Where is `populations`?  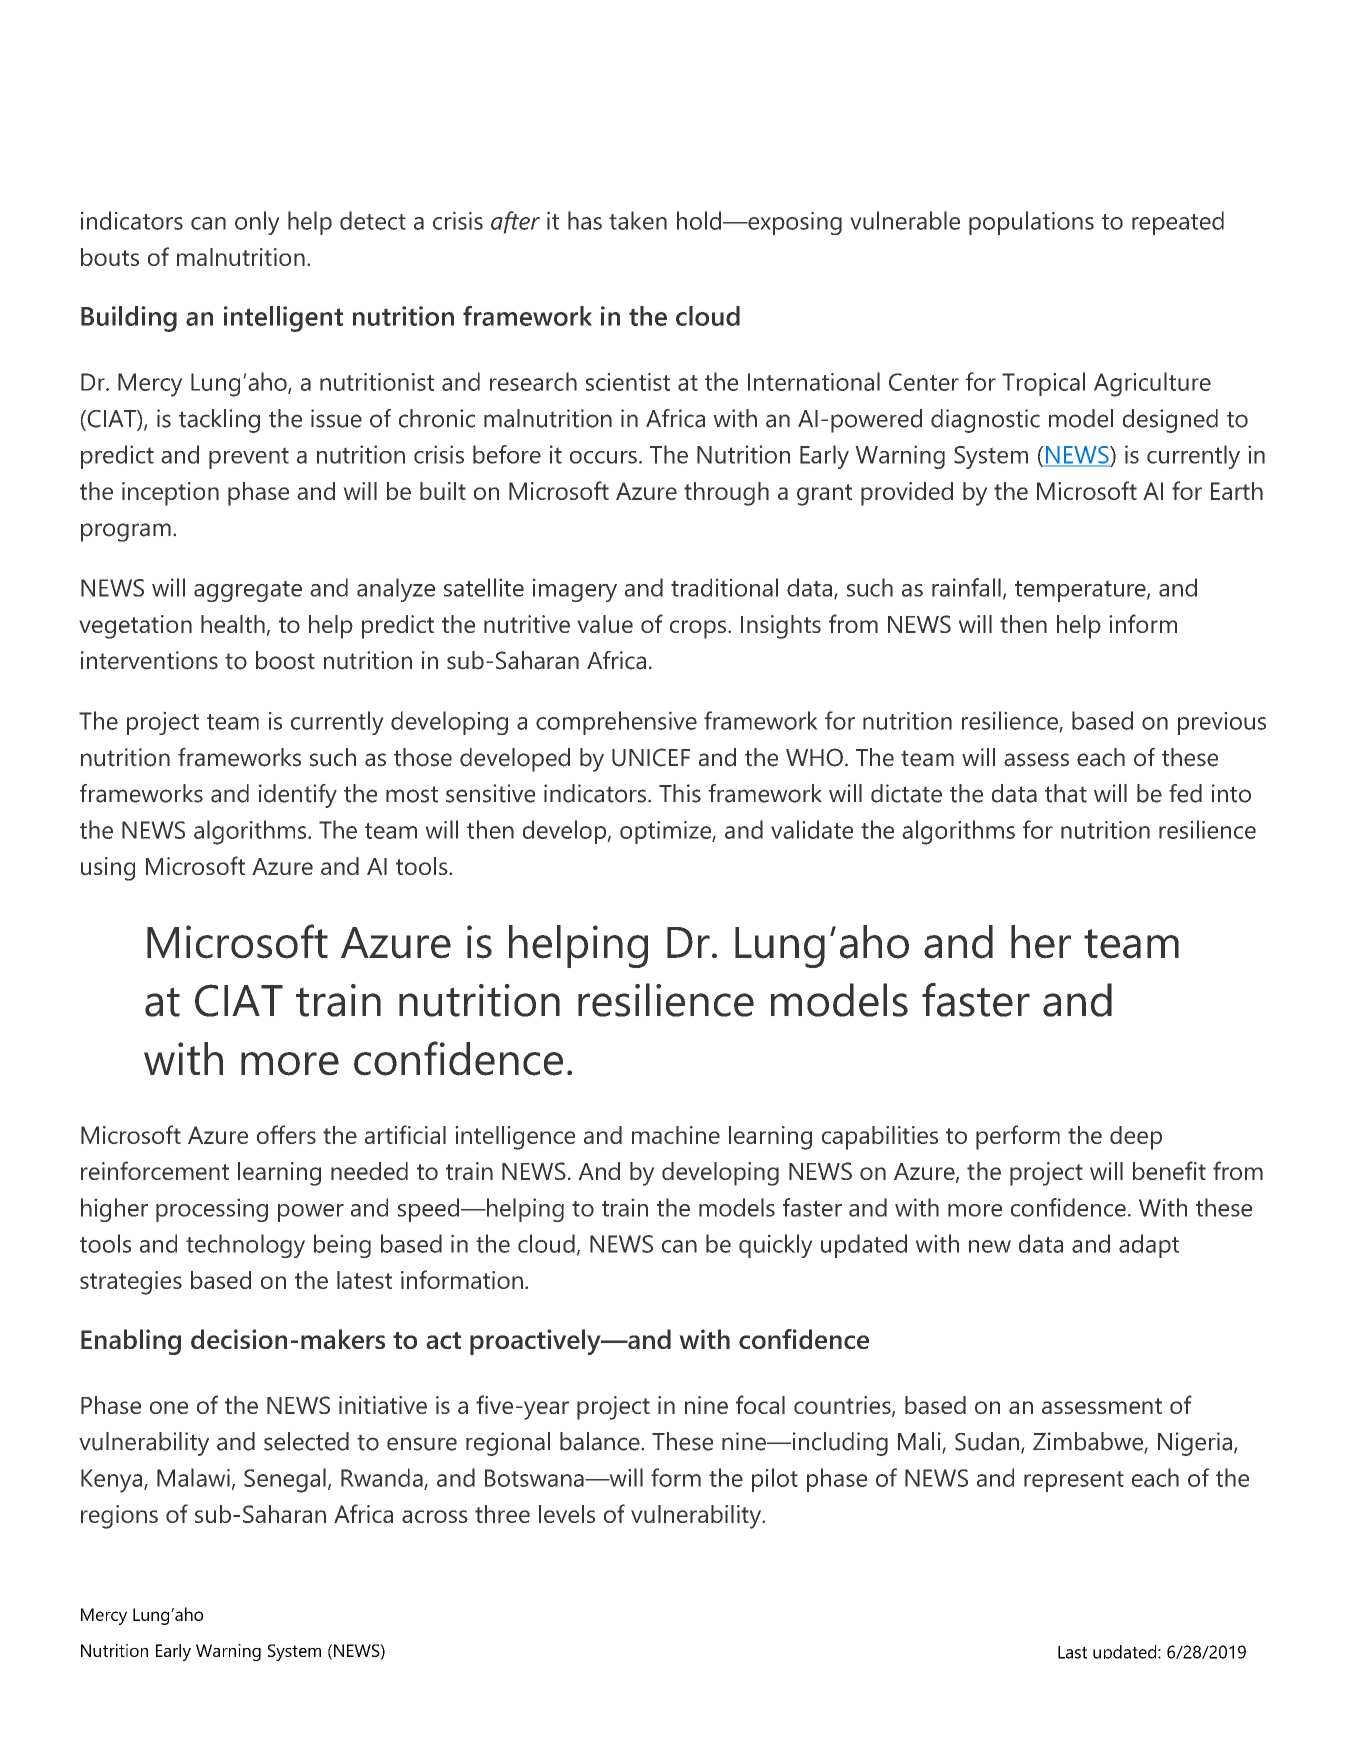
populations is located at coordinates (1031, 223).
